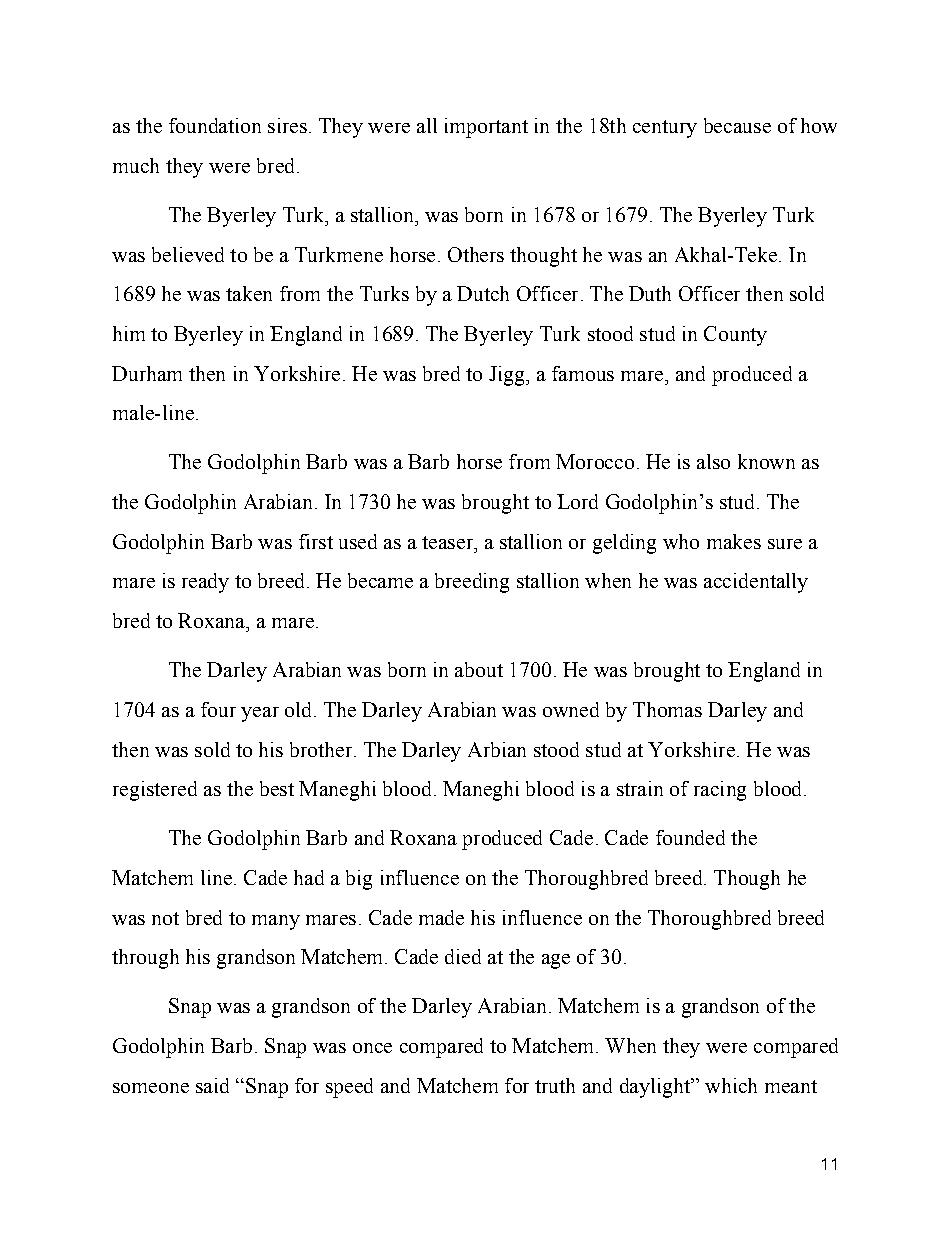 This screenshot has height=1233, width=952. What do you see at coordinates (667, 709) in the screenshot?
I see `Thomas` at bounding box center [667, 709].
